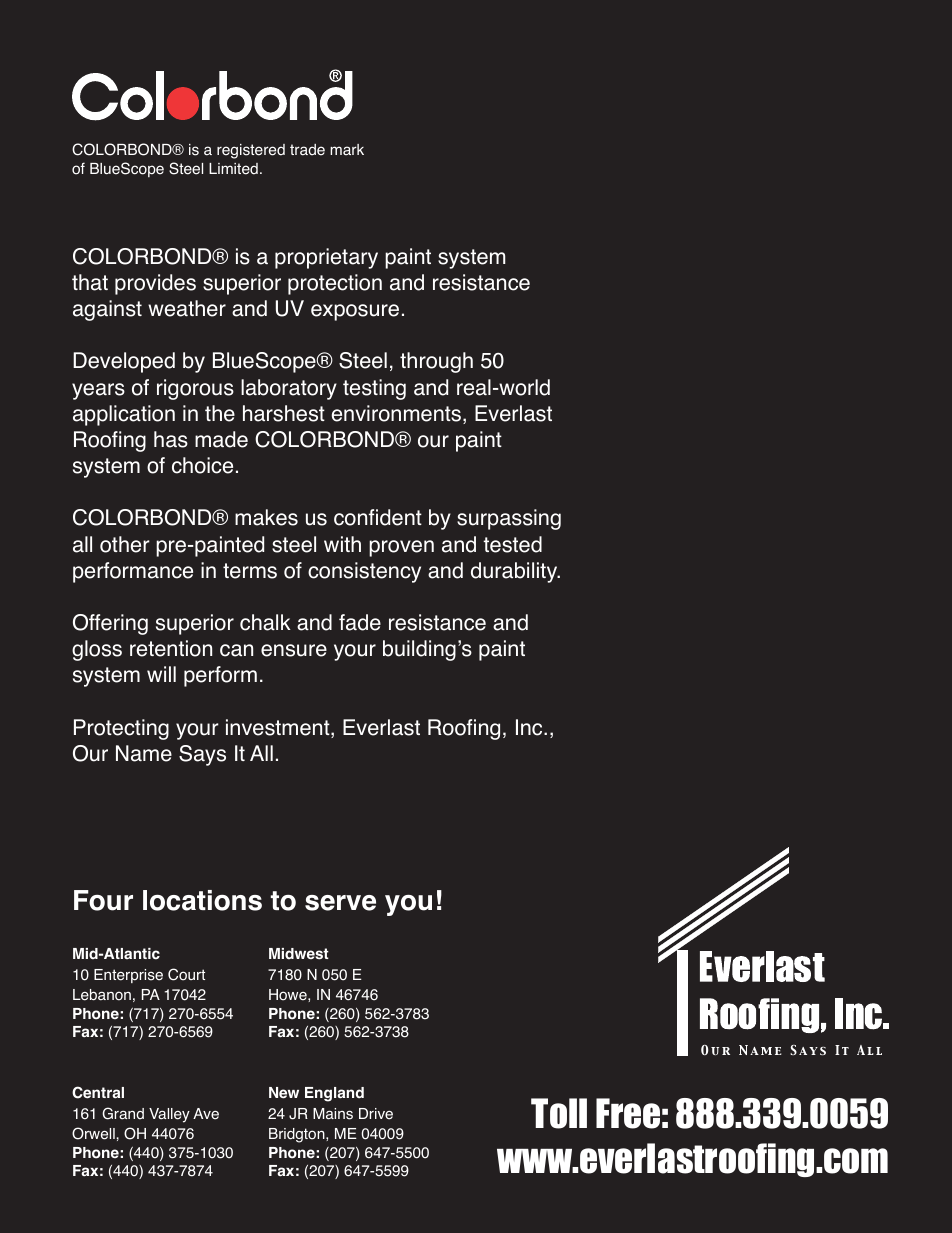  I want to click on Inc, so click(530, 727).
